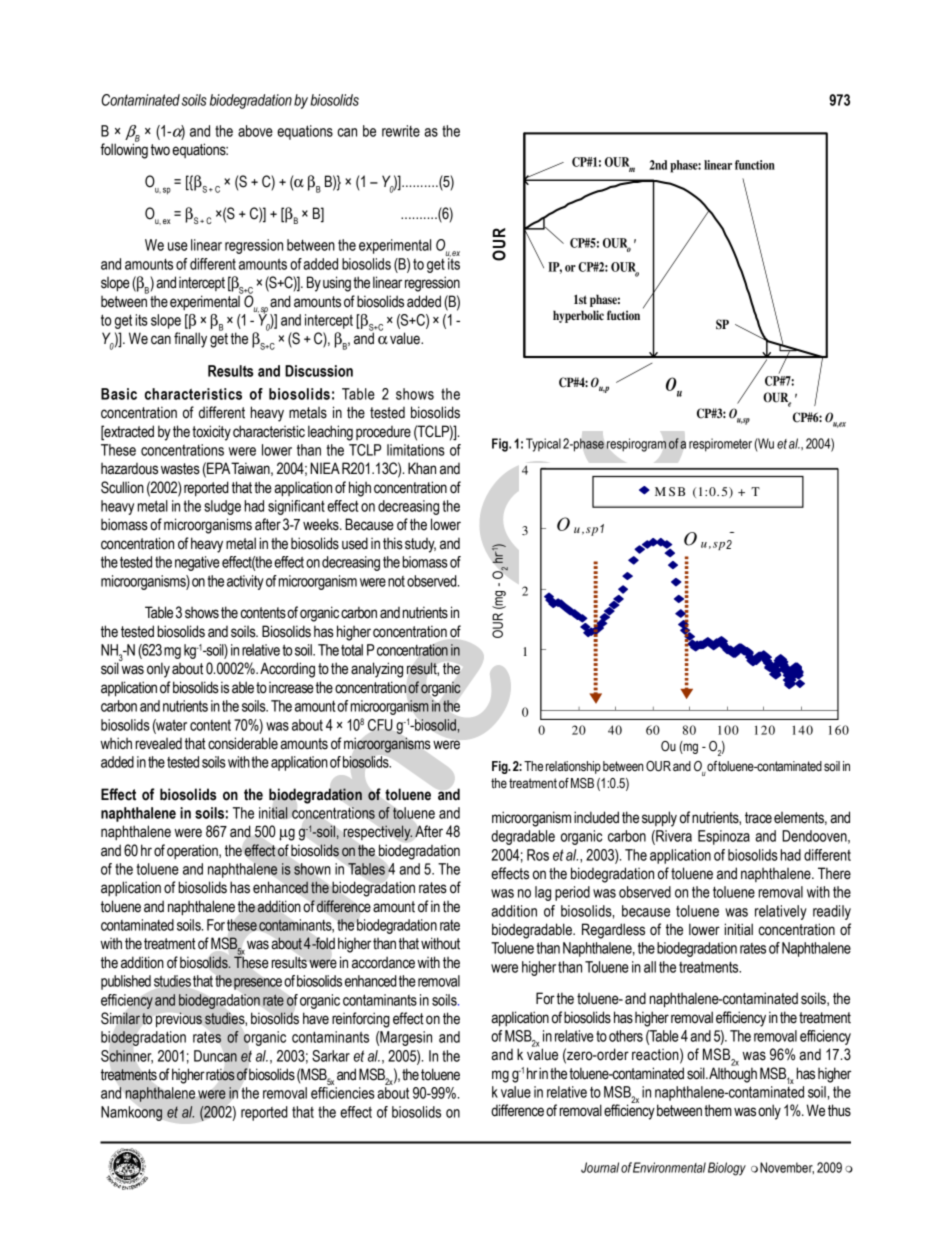 Image resolution: width=952 pixels, height=1233 pixels. I want to click on lag, so click(543, 893).
